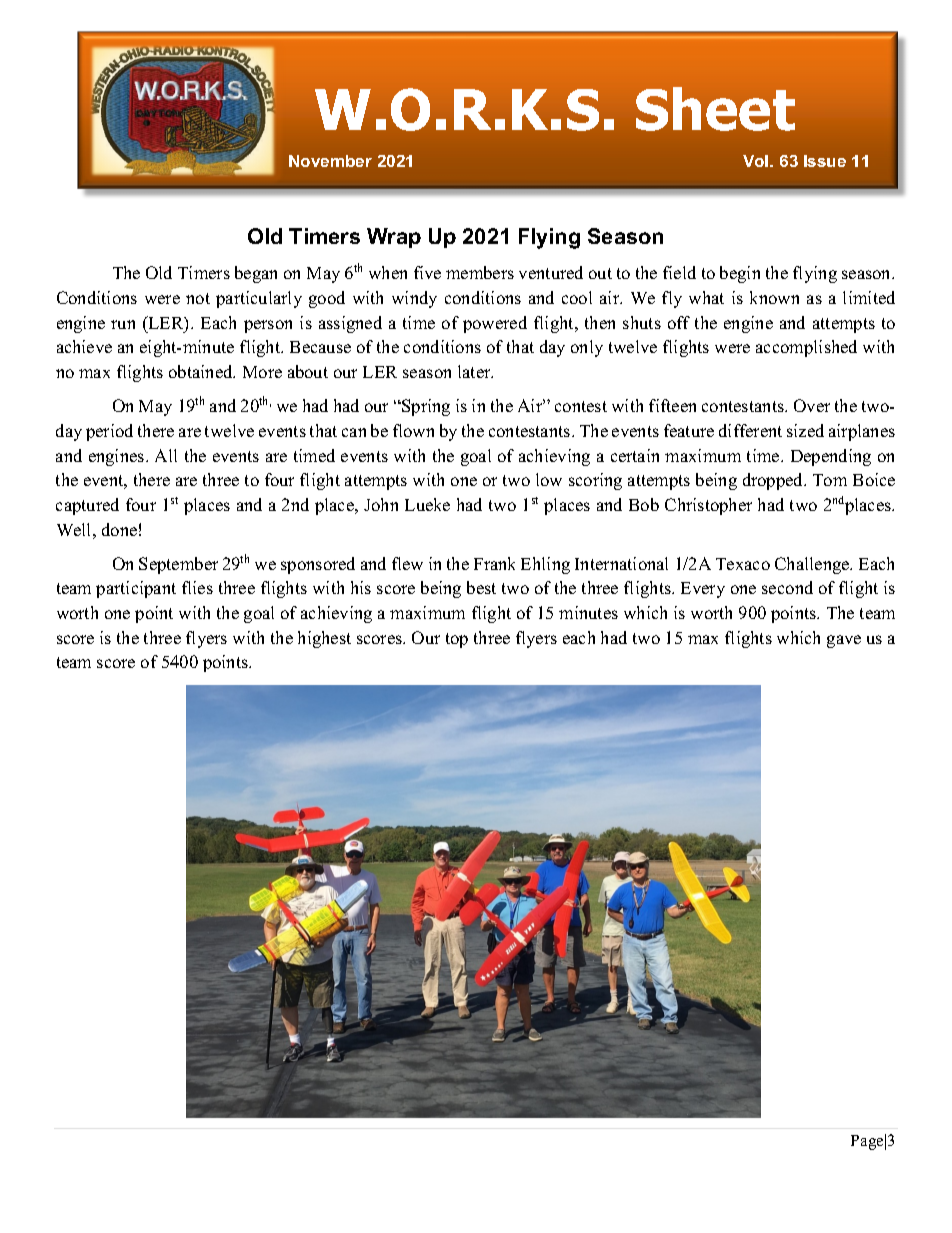 This screenshot has height=1233, width=952. I want to click on obtained, so click(202, 371).
